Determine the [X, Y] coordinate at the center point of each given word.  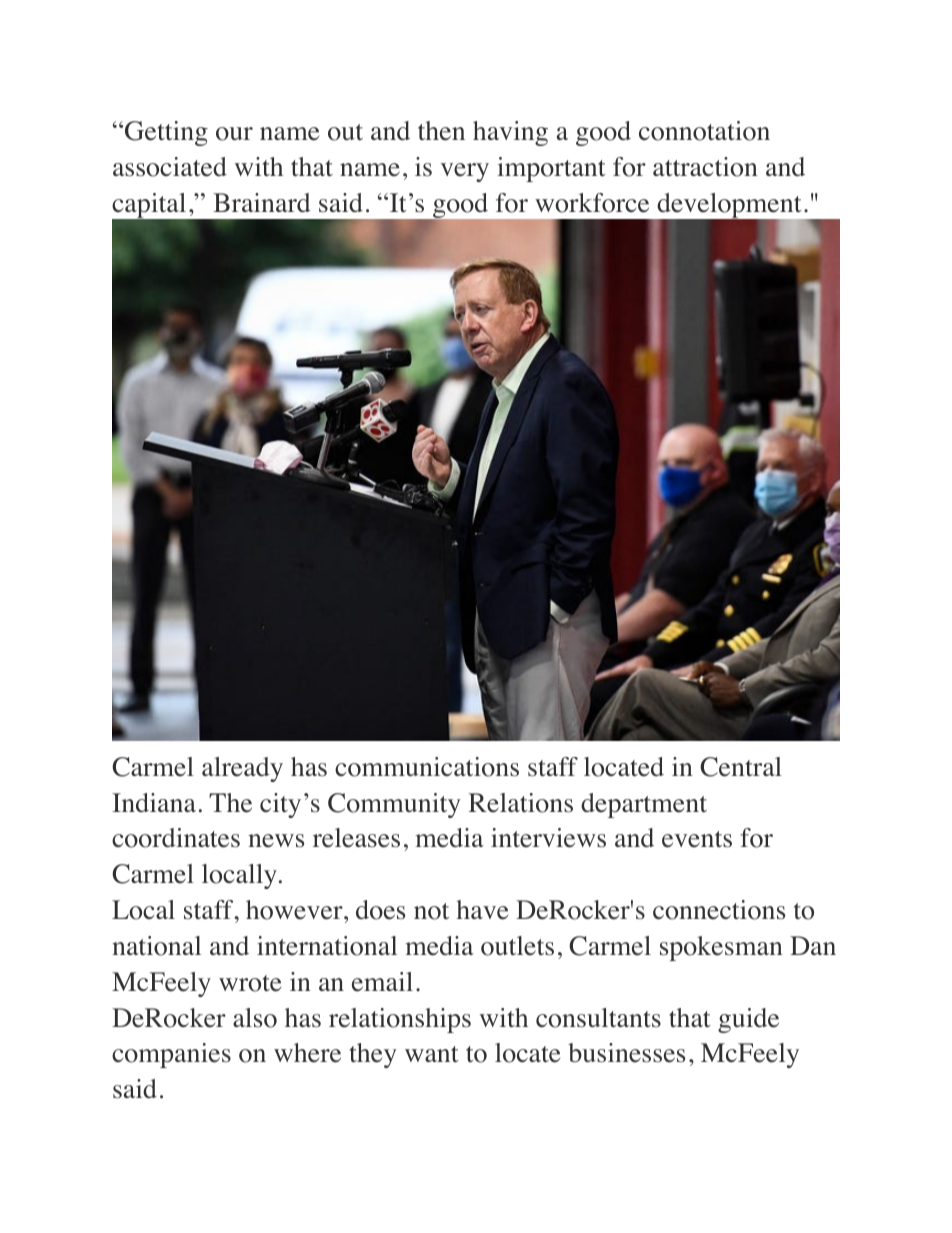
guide [748, 1020]
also [255, 1018]
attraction [705, 167]
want [432, 1054]
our [234, 134]
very [464, 172]
